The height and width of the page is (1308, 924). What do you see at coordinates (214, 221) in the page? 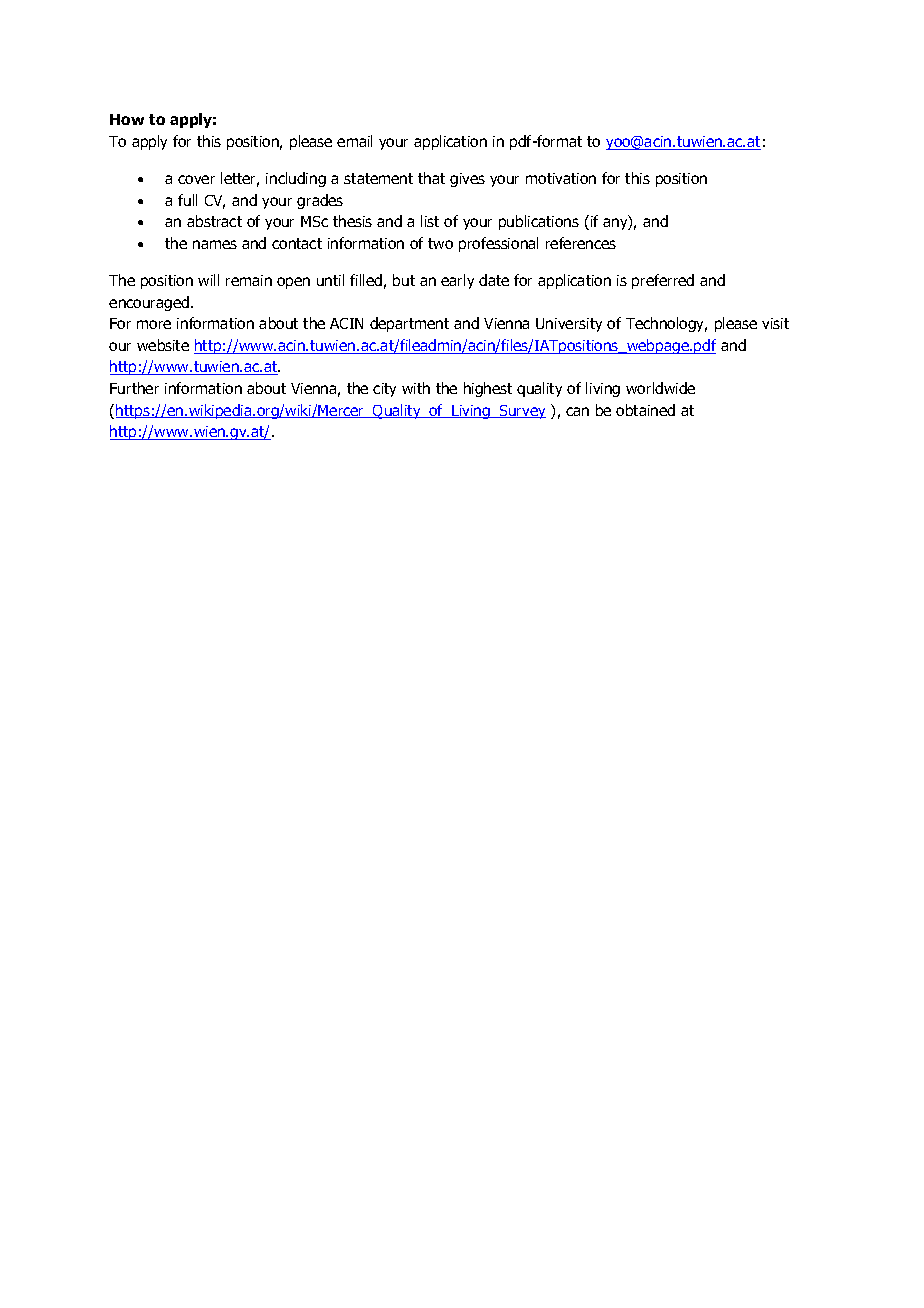
I see `abstract` at bounding box center [214, 221].
